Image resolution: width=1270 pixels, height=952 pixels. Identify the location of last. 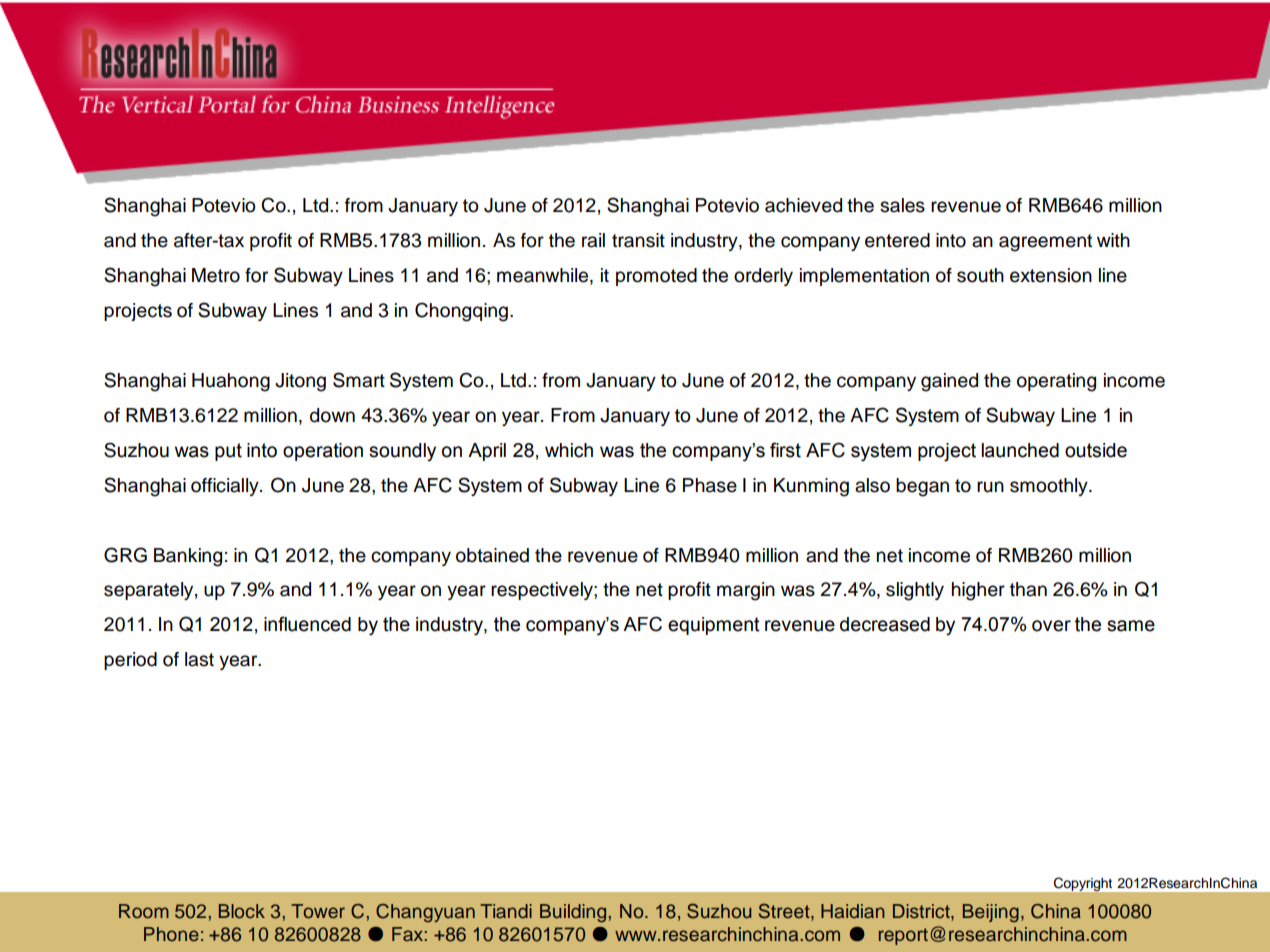
(199, 659).
